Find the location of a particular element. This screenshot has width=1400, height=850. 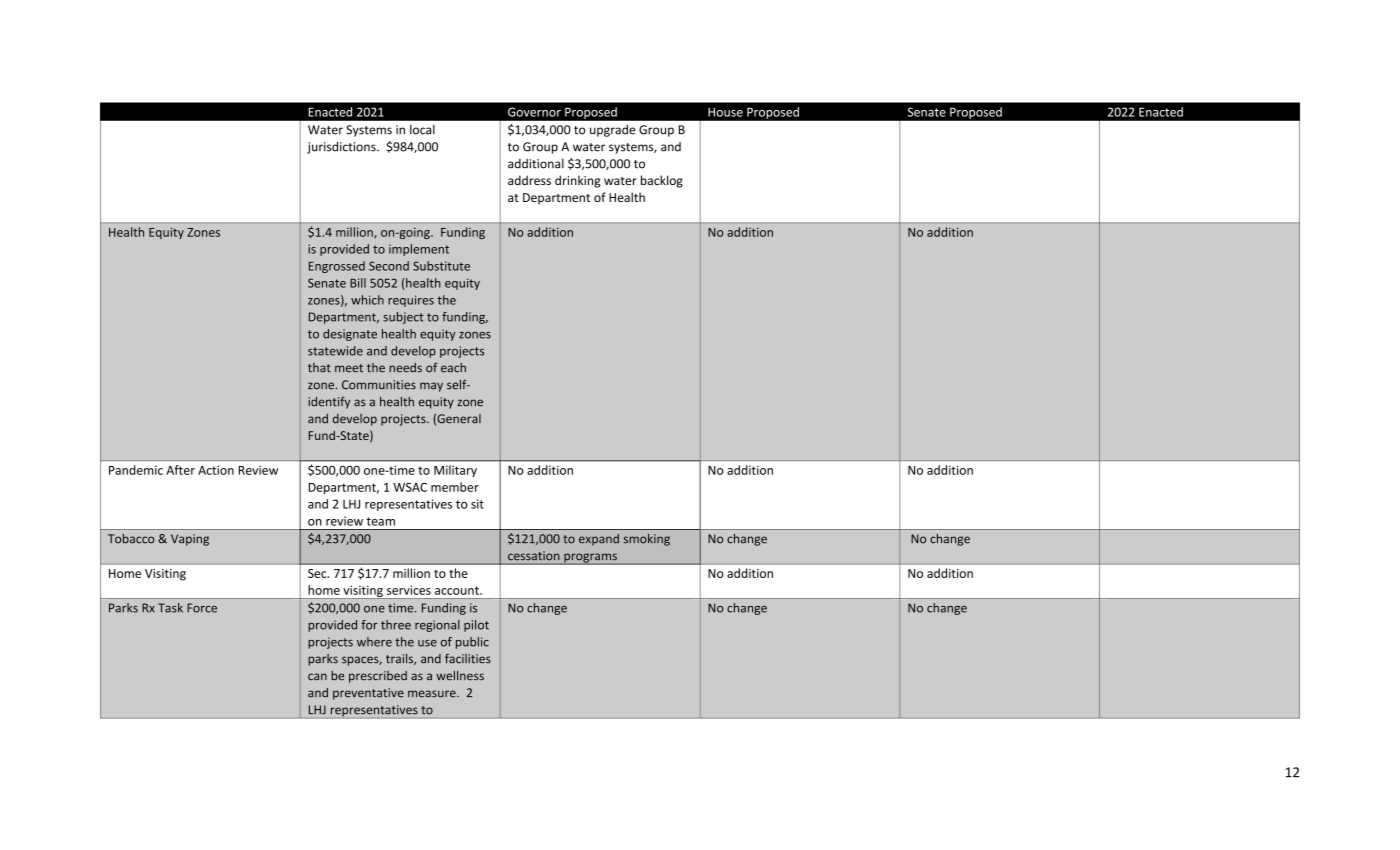

programs is located at coordinates (590, 559).
